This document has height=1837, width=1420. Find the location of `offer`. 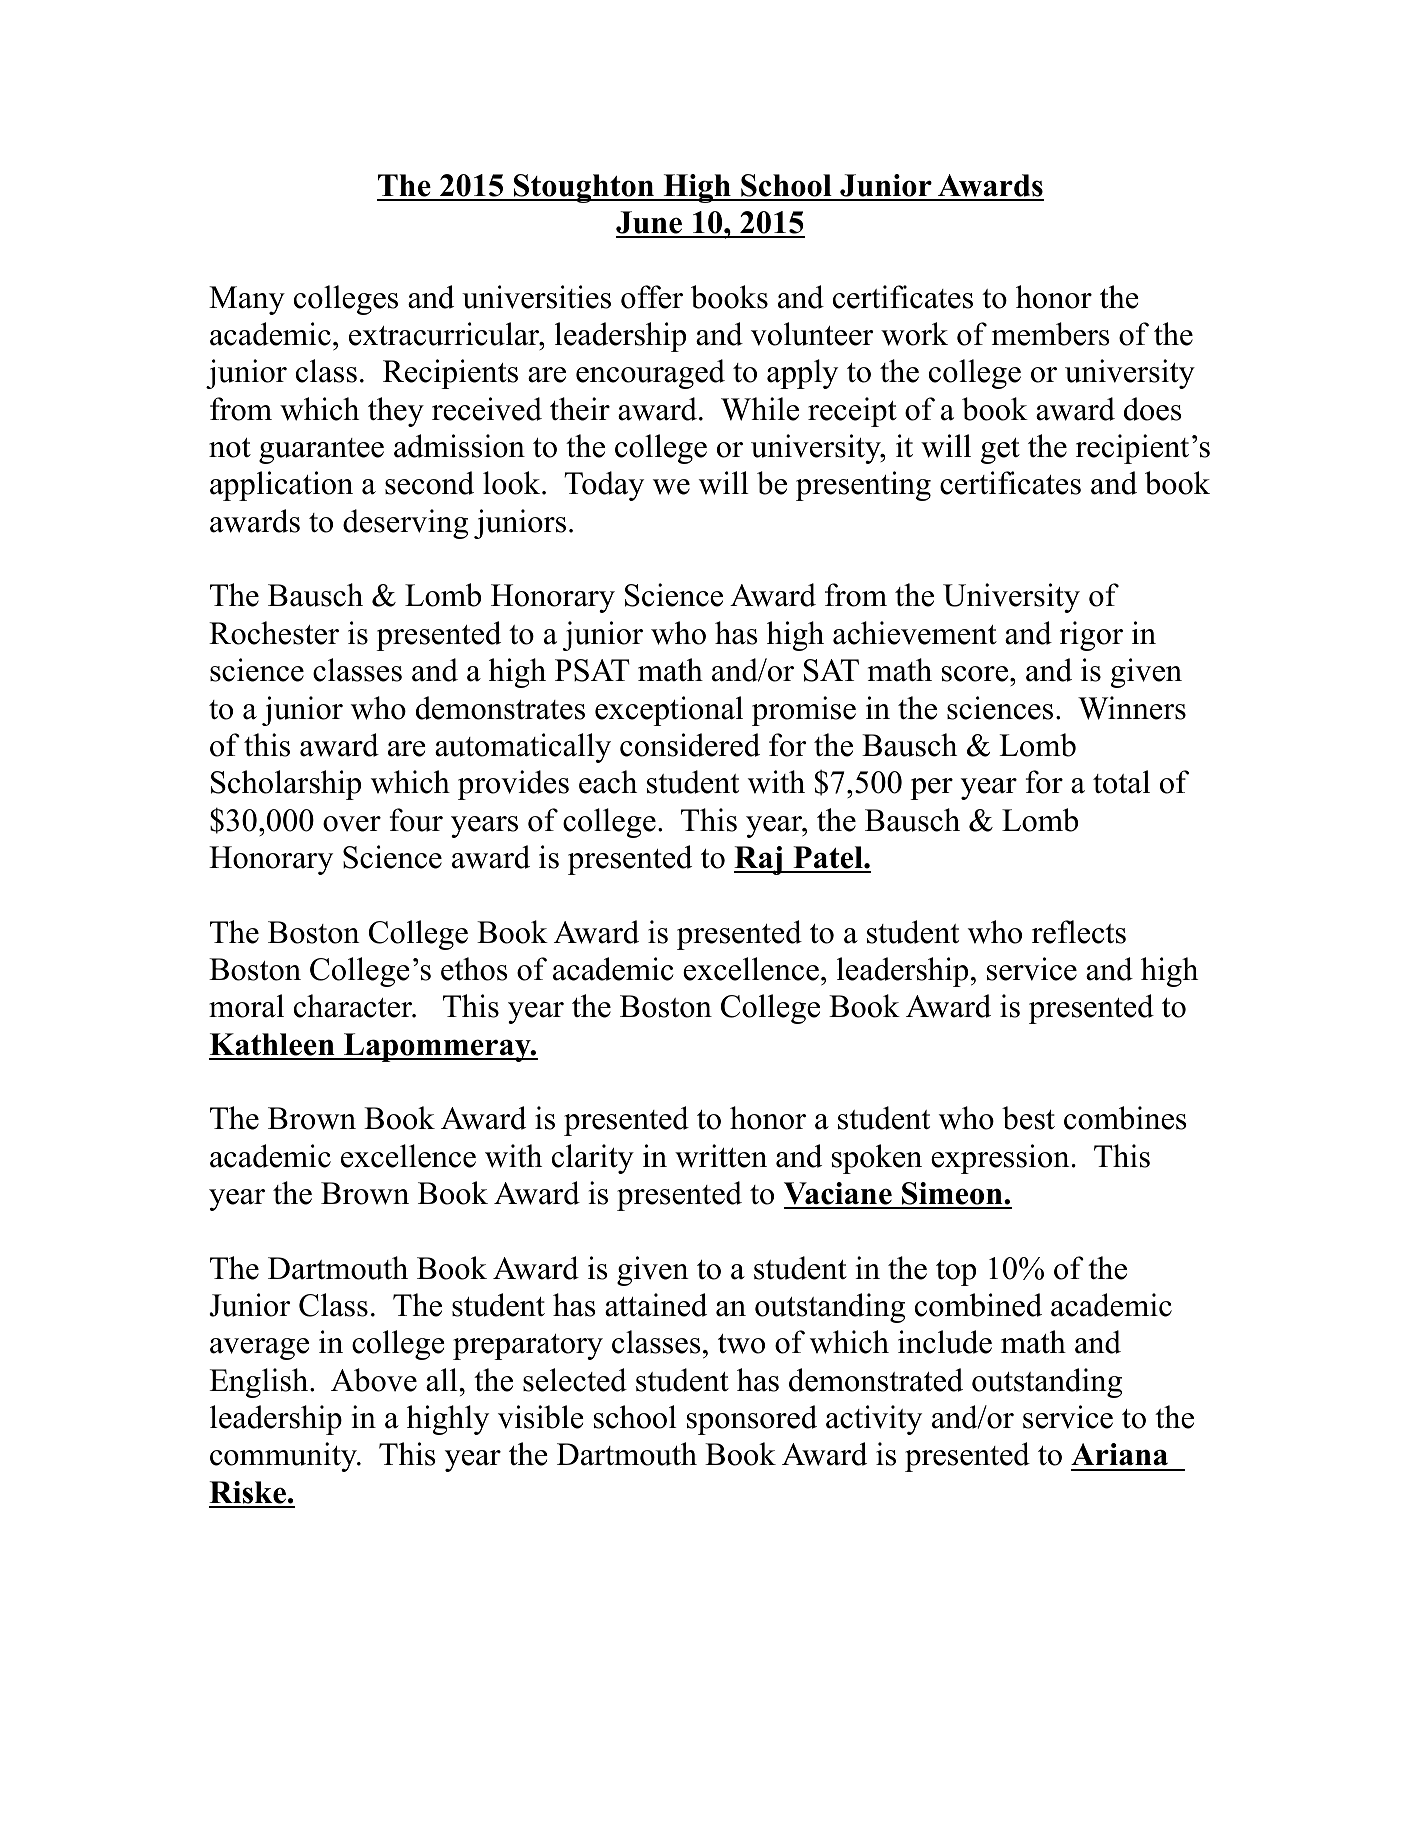

offer is located at coordinates (652, 297).
